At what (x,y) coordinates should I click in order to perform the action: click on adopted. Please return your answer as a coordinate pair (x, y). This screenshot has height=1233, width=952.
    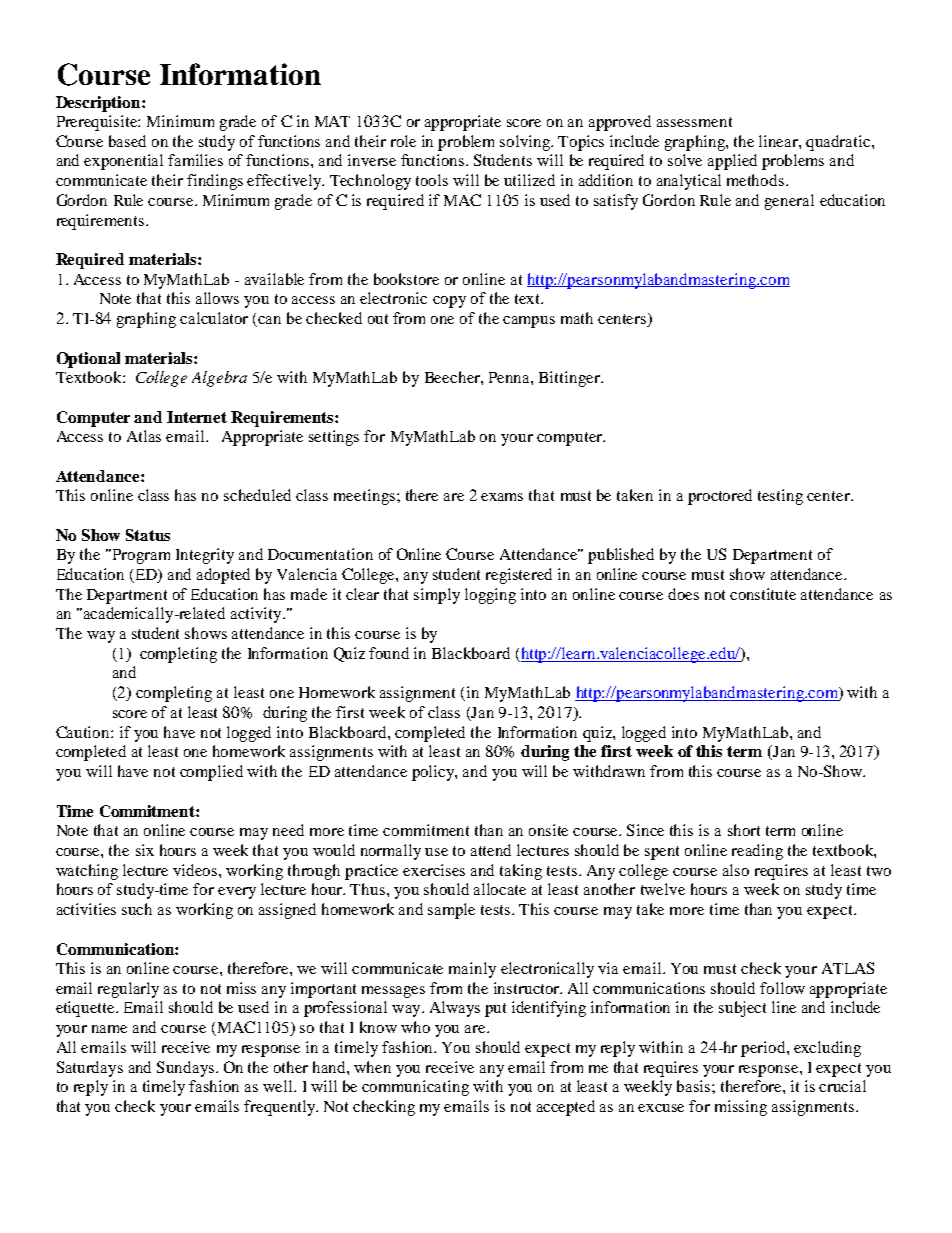
    Looking at the image, I should click on (223, 576).
